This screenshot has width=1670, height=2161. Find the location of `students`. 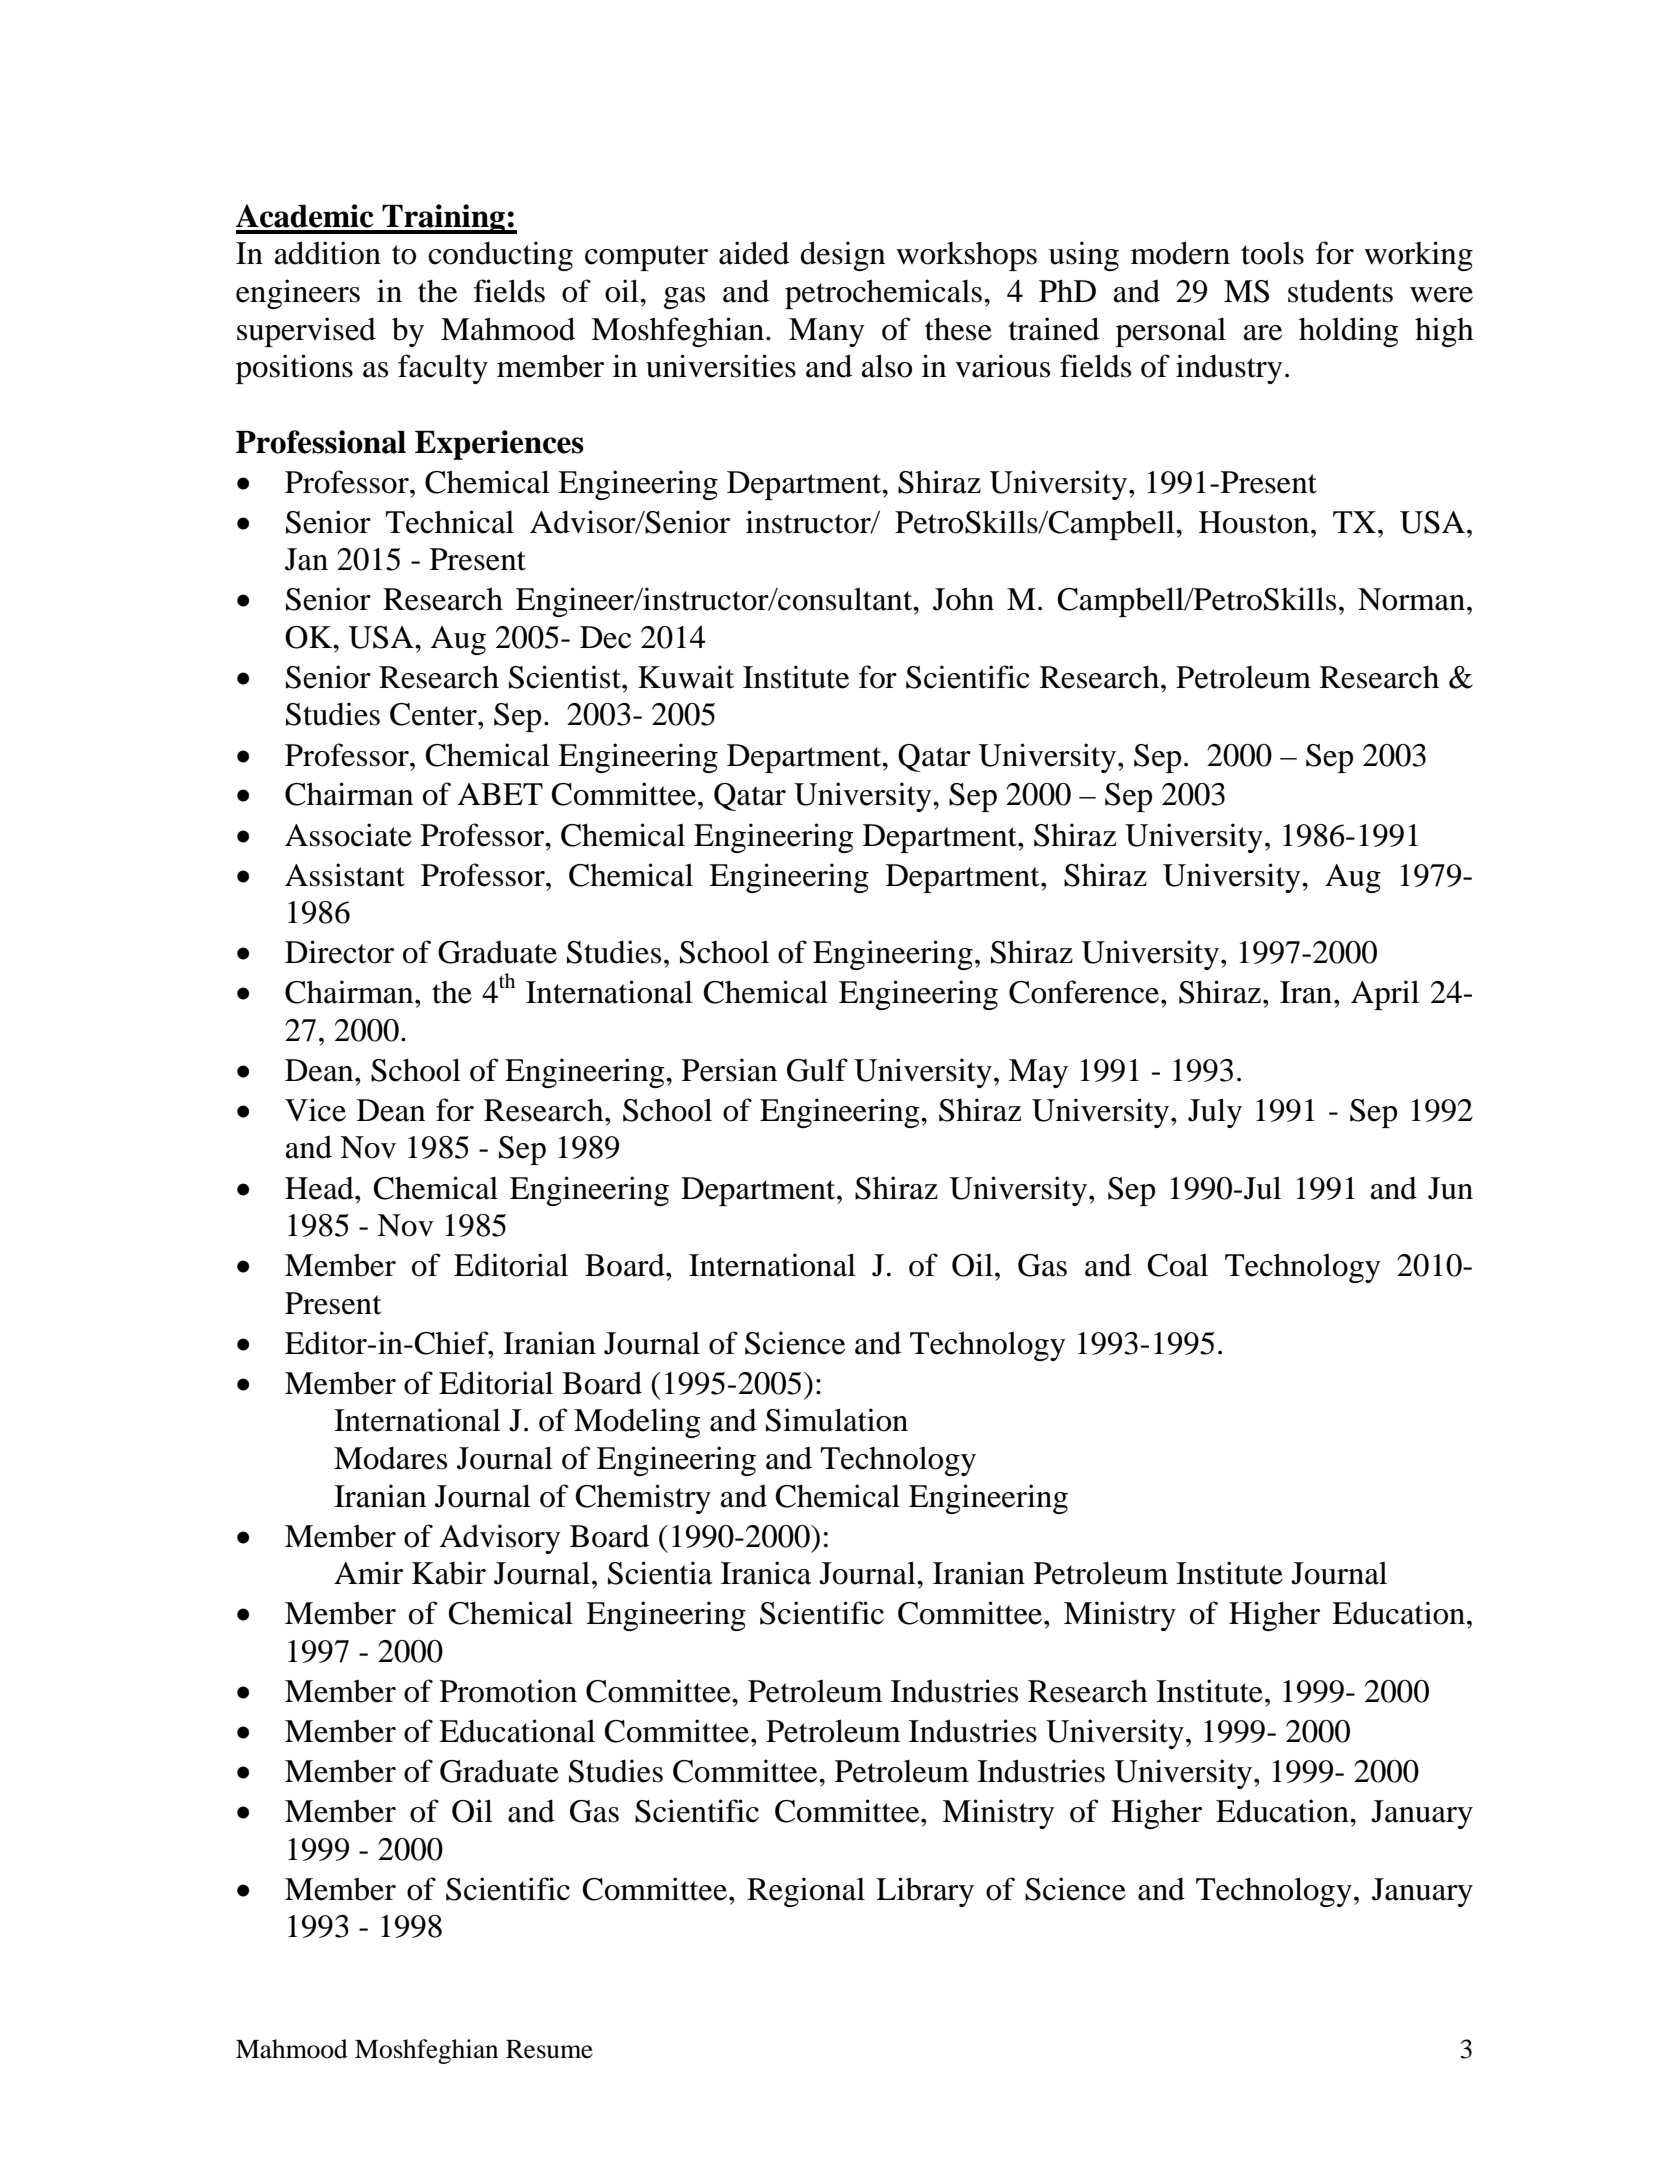

students is located at coordinates (1340, 291).
